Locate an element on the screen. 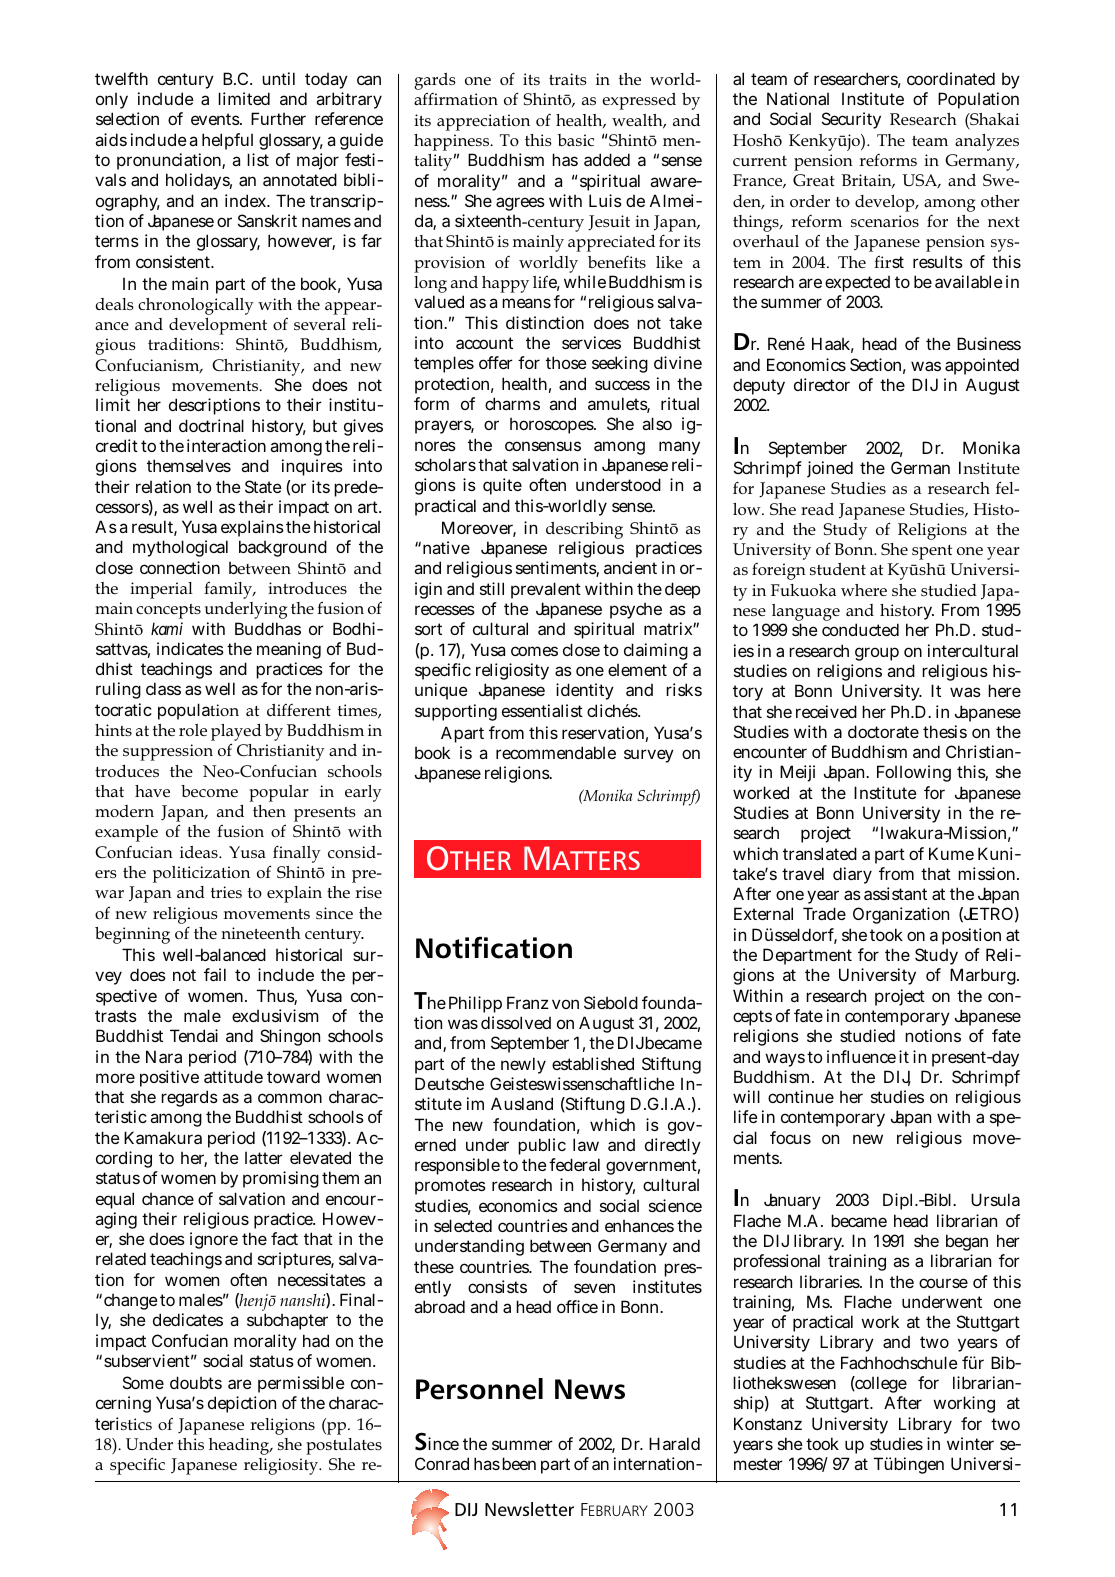 The width and height of the screenshot is (1115, 1577). Following is located at coordinates (914, 773).
